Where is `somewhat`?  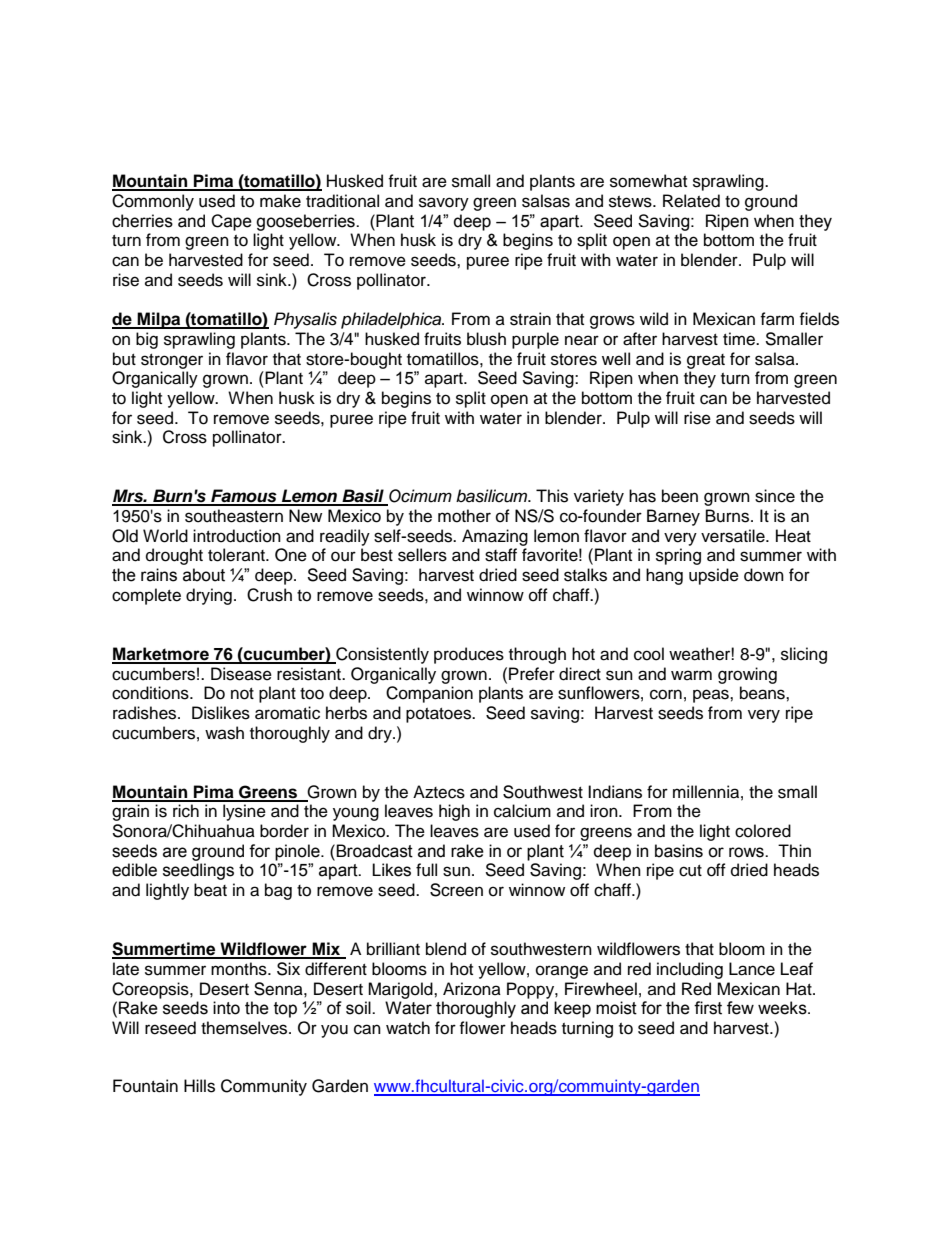
somewhat is located at coordinates (648, 181).
